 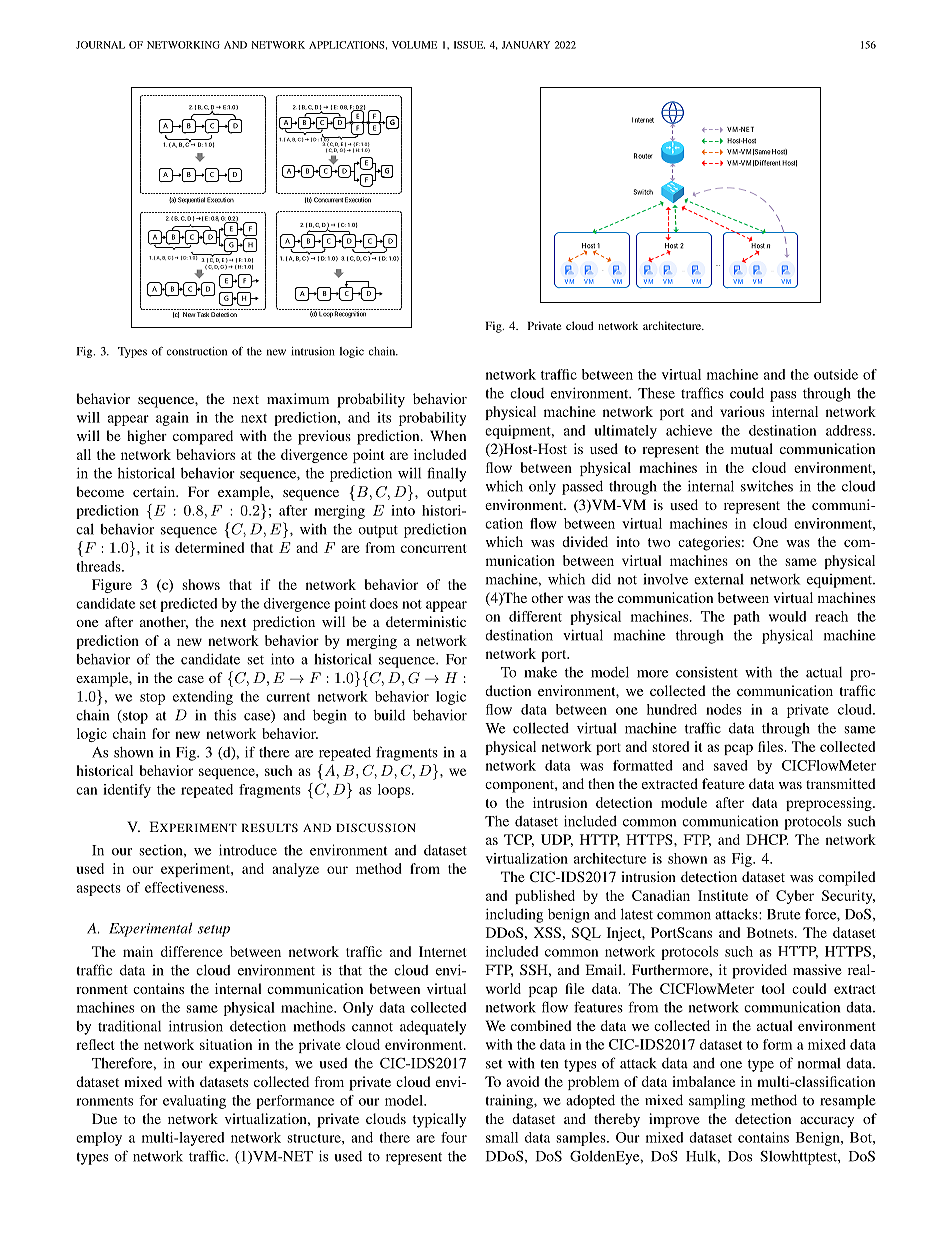 I want to click on extending, so click(x=203, y=698).
